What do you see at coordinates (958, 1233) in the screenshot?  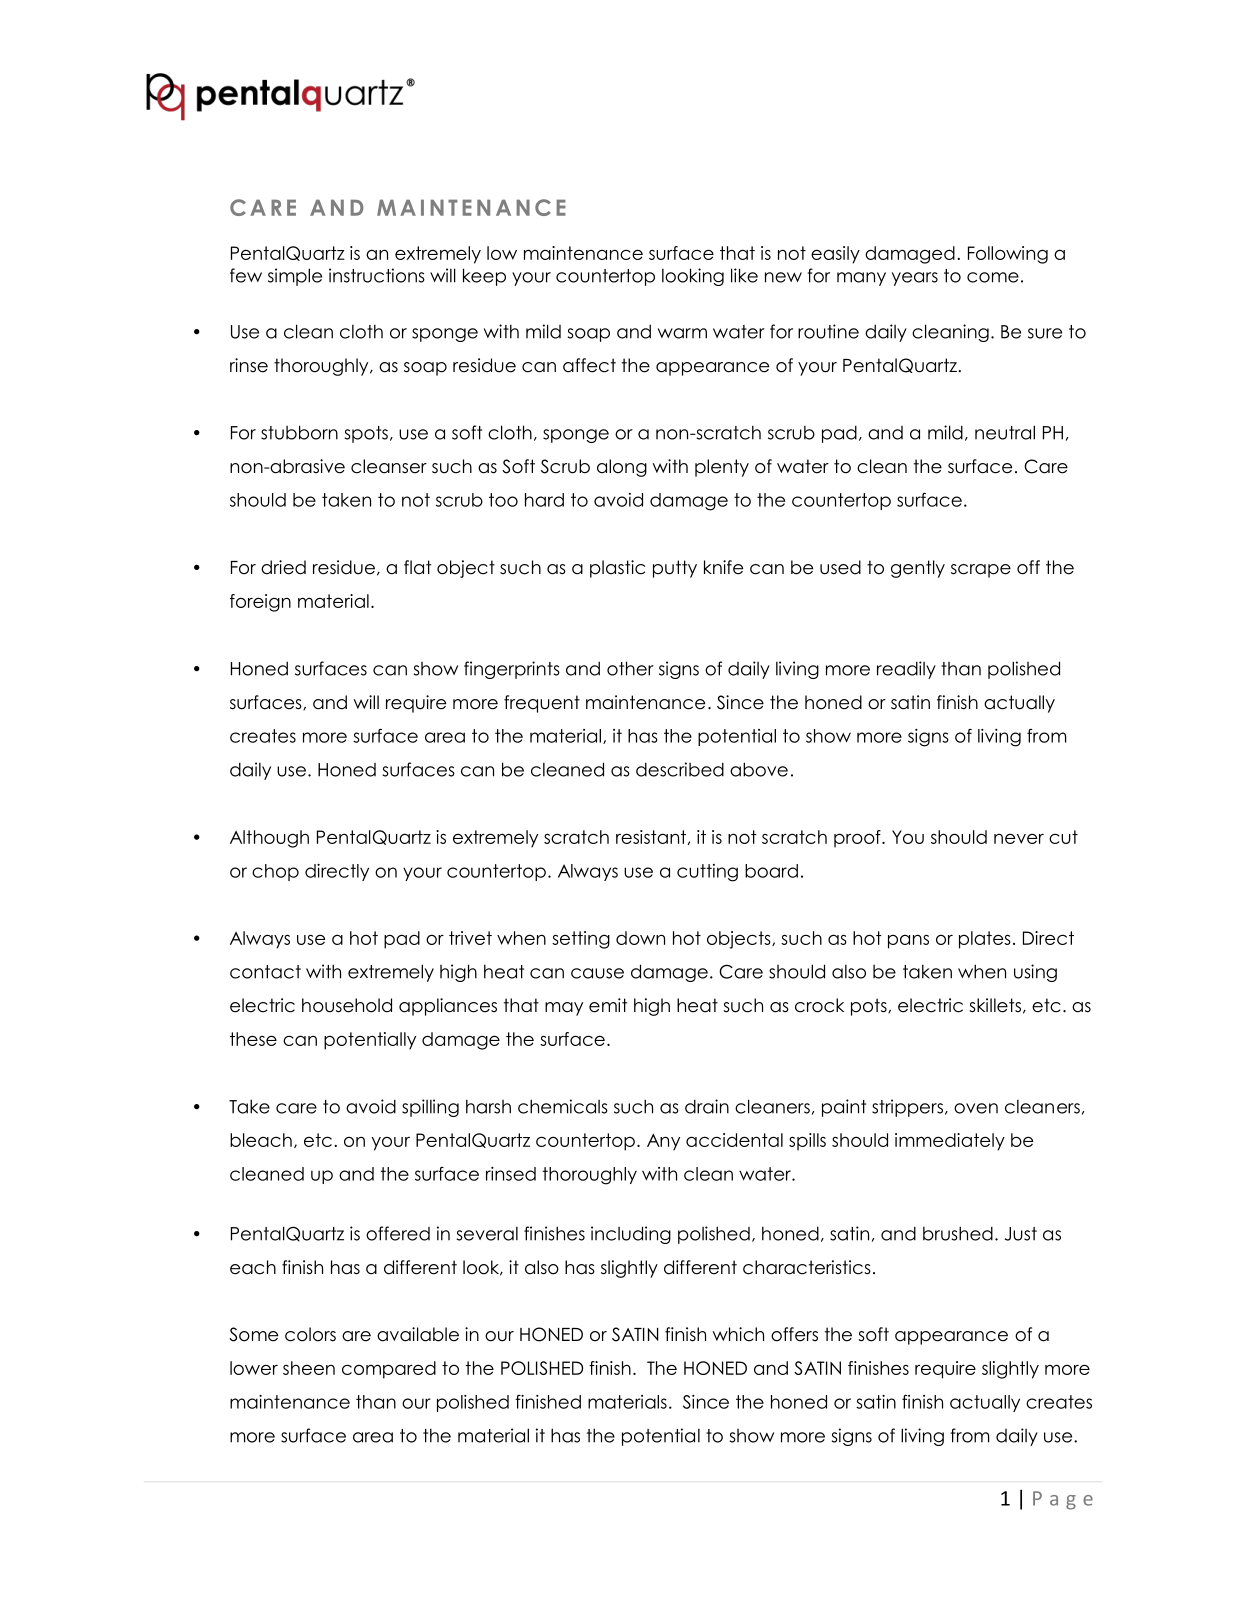 I see `brushed` at bounding box center [958, 1233].
